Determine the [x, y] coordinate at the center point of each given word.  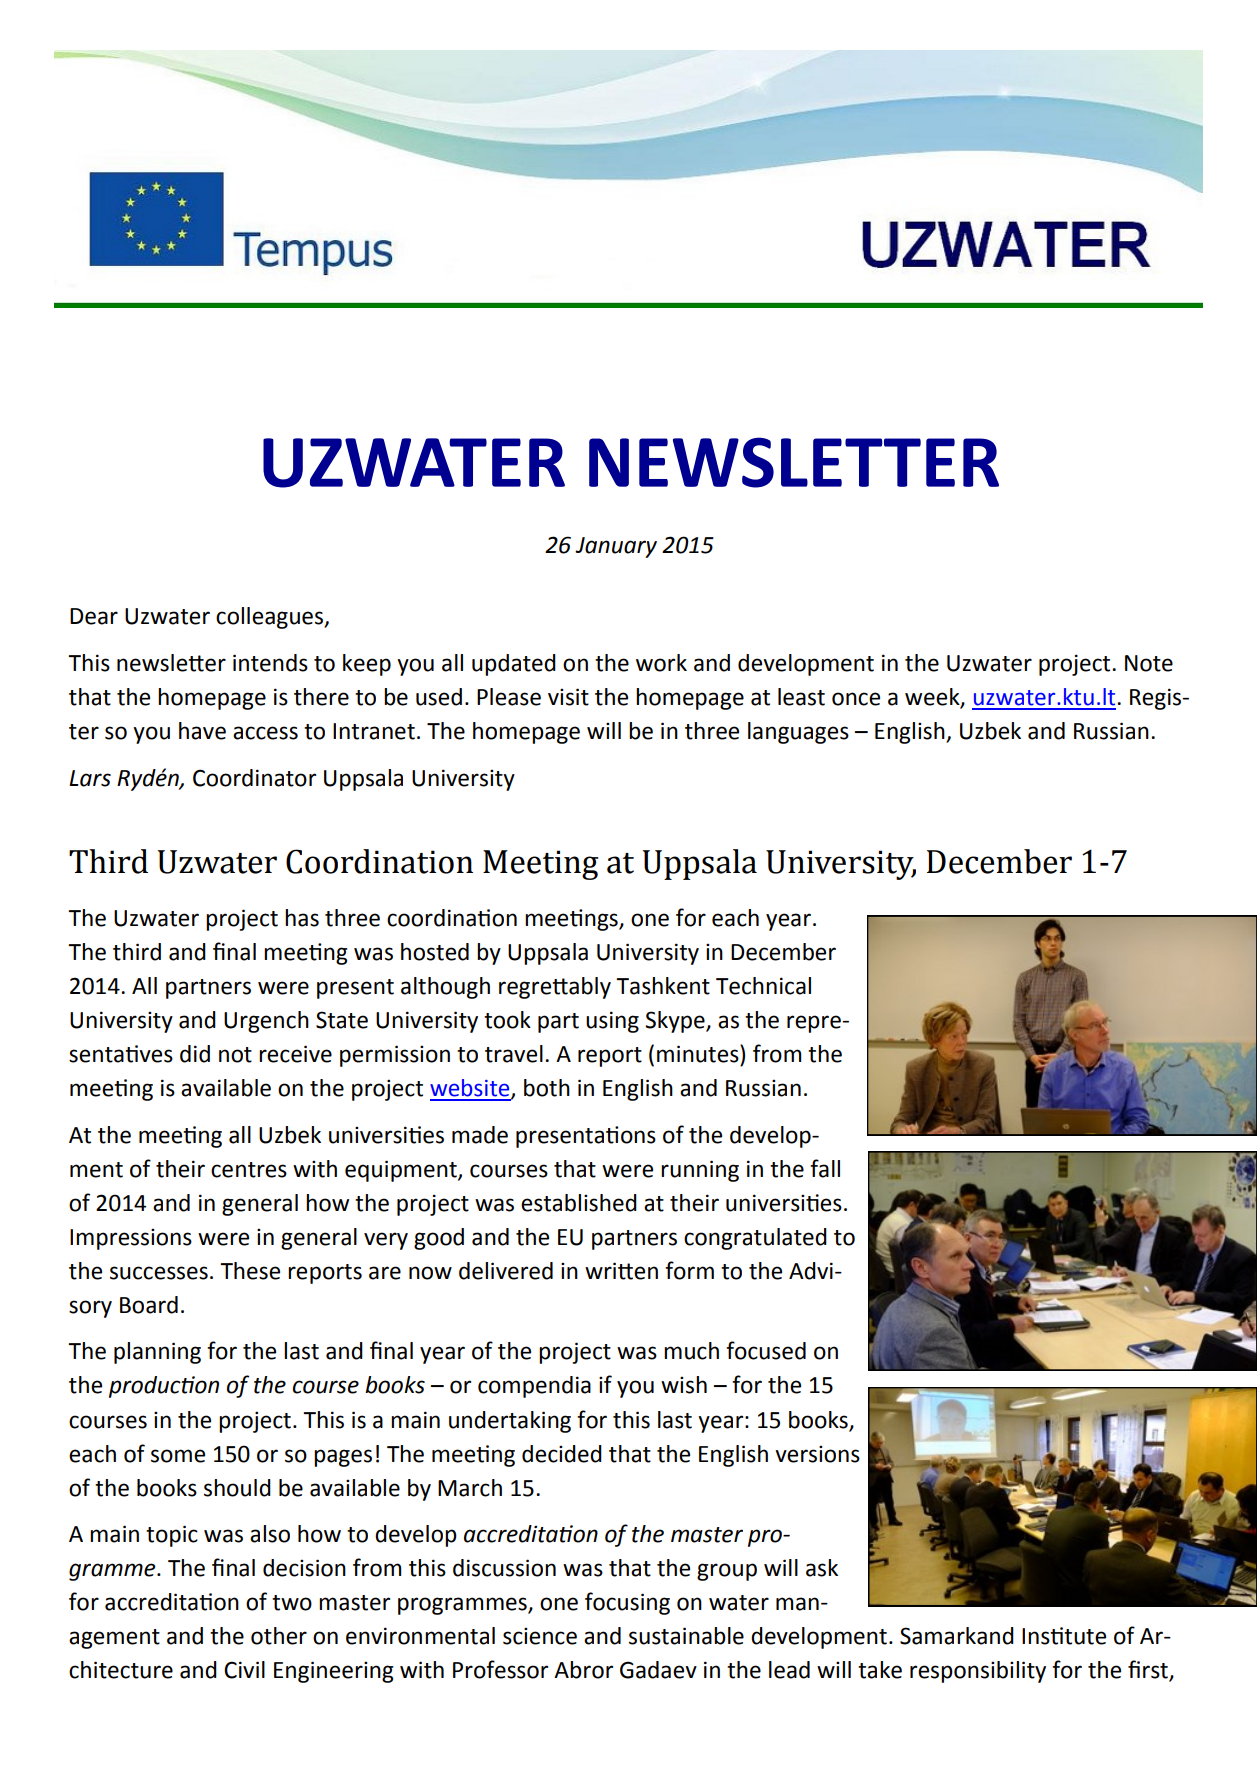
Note [1149, 663]
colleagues [271, 618]
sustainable [686, 1636]
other [279, 1636]
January [616, 547]
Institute [1064, 1636]
